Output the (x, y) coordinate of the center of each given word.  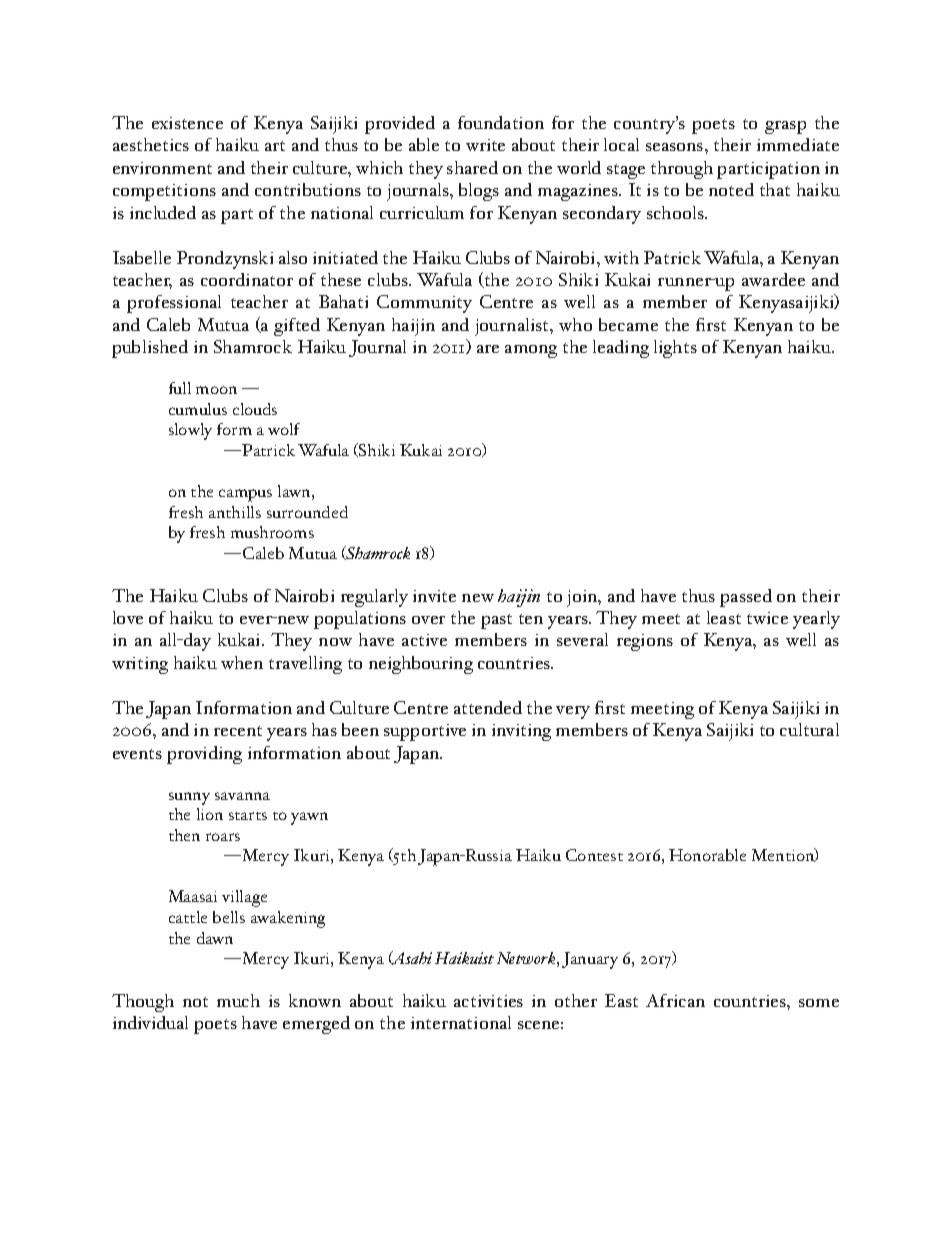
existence (187, 123)
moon (216, 390)
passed (746, 598)
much (238, 1000)
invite (434, 596)
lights (675, 349)
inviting (521, 732)
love (128, 617)
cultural (809, 729)
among (531, 351)
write (485, 145)
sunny (189, 798)
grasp (785, 127)
